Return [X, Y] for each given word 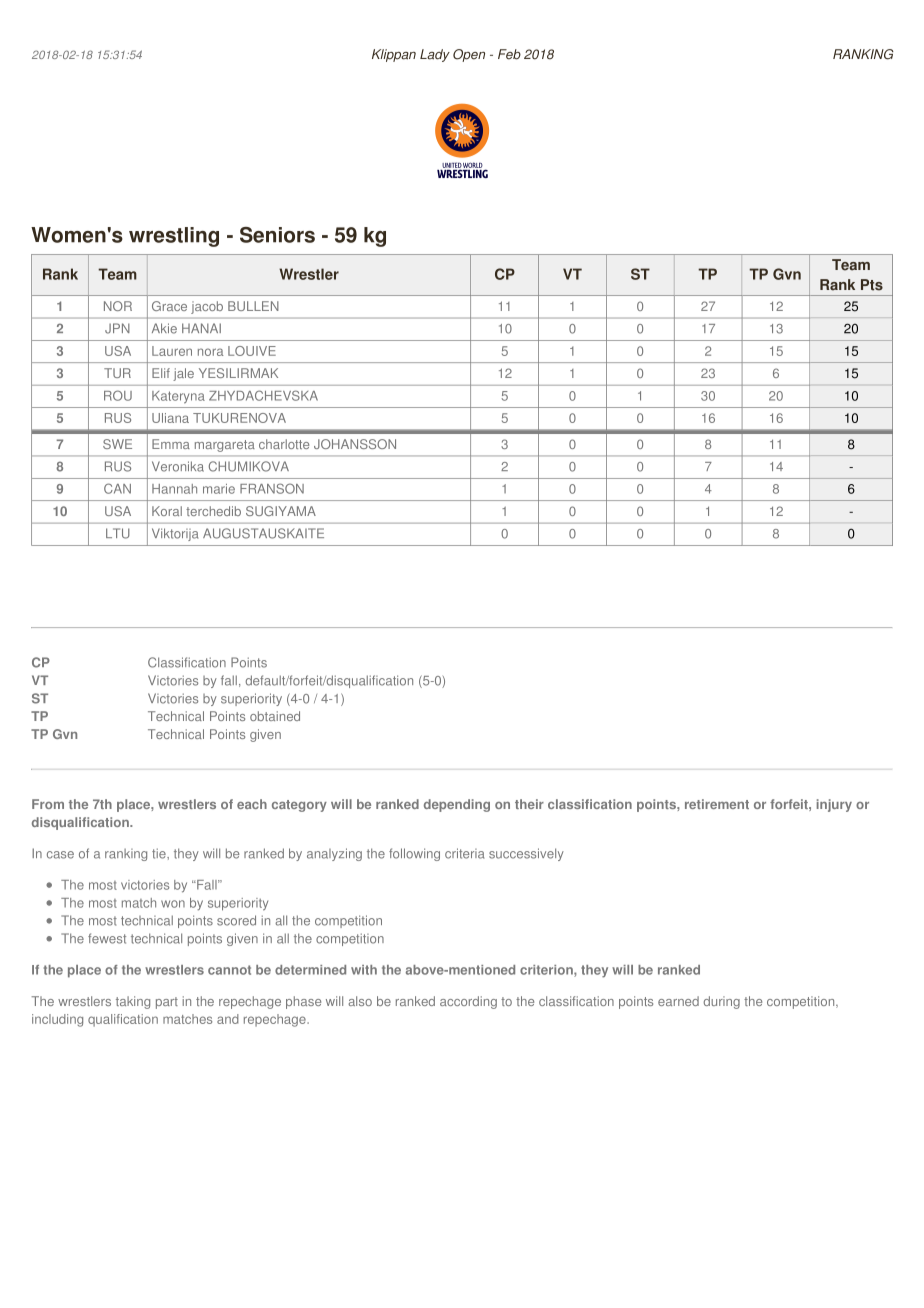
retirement [717, 804]
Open [469, 55]
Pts [872, 285]
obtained [275, 716]
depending [457, 805]
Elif [161, 373]
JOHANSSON [355, 444]
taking [133, 1002]
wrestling [174, 237]
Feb [509, 54]
